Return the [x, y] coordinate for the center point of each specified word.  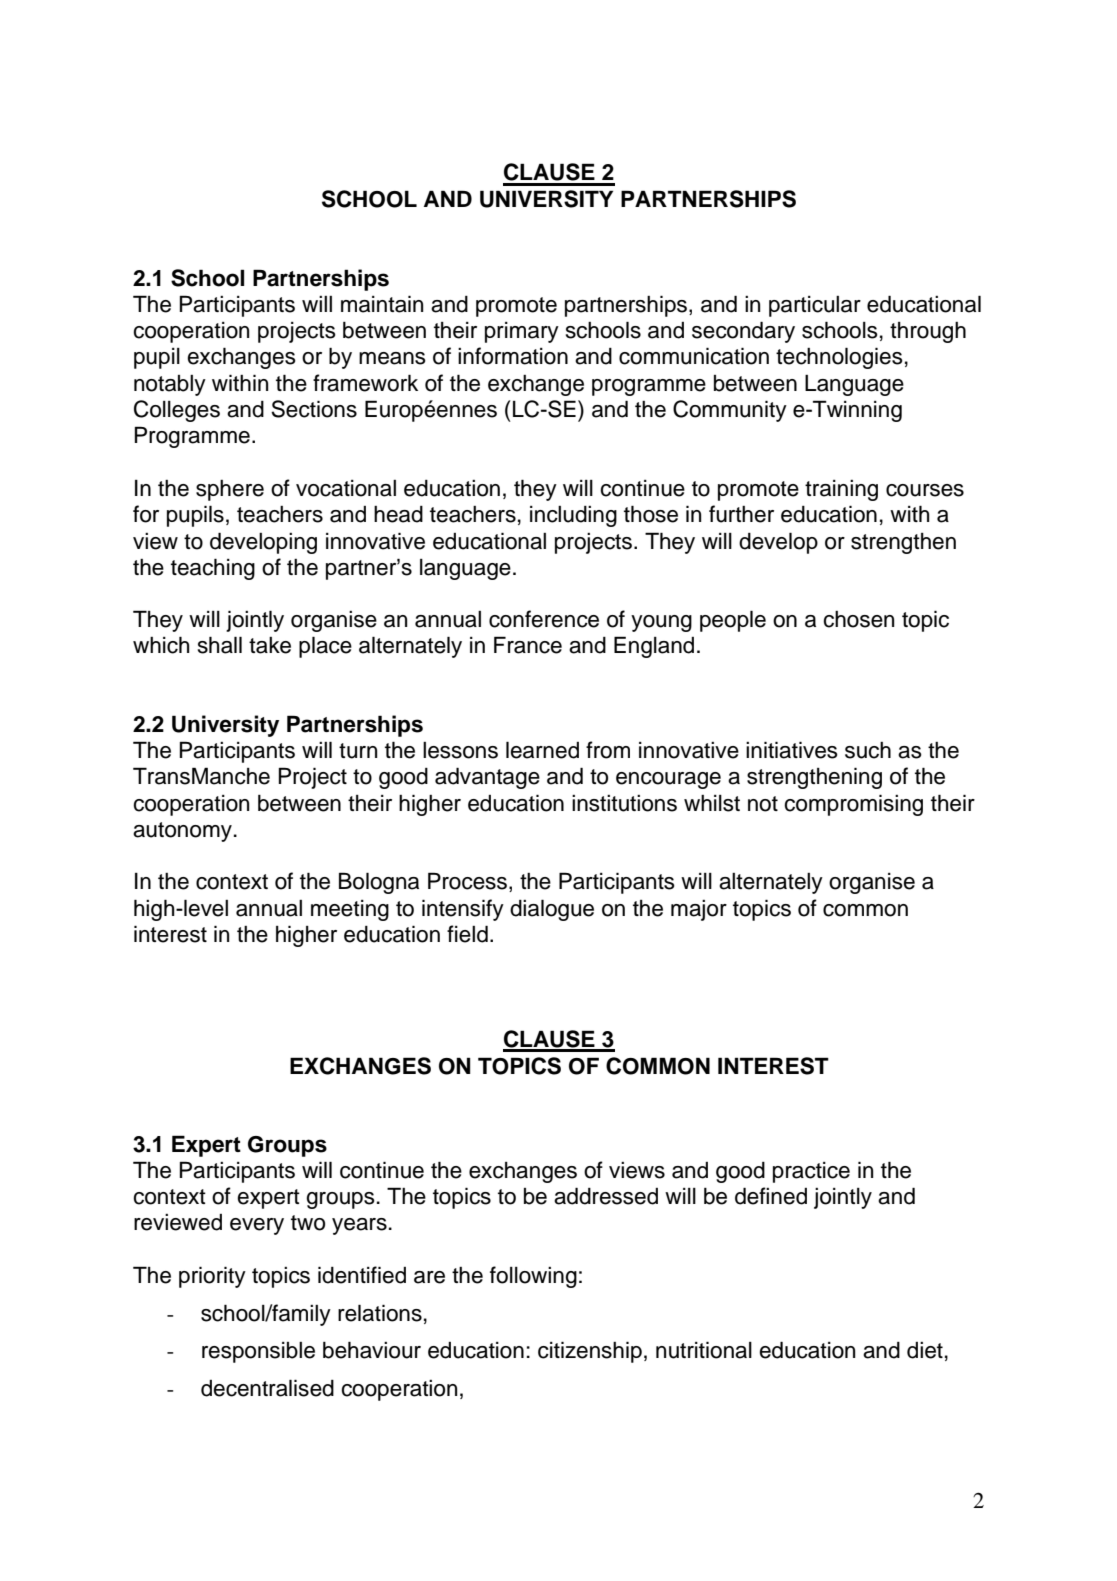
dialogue [552, 910]
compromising [853, 805]
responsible [258, 1352]
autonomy [182, 832]
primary [522, 332]
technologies [839, 358]
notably [170, 385]
